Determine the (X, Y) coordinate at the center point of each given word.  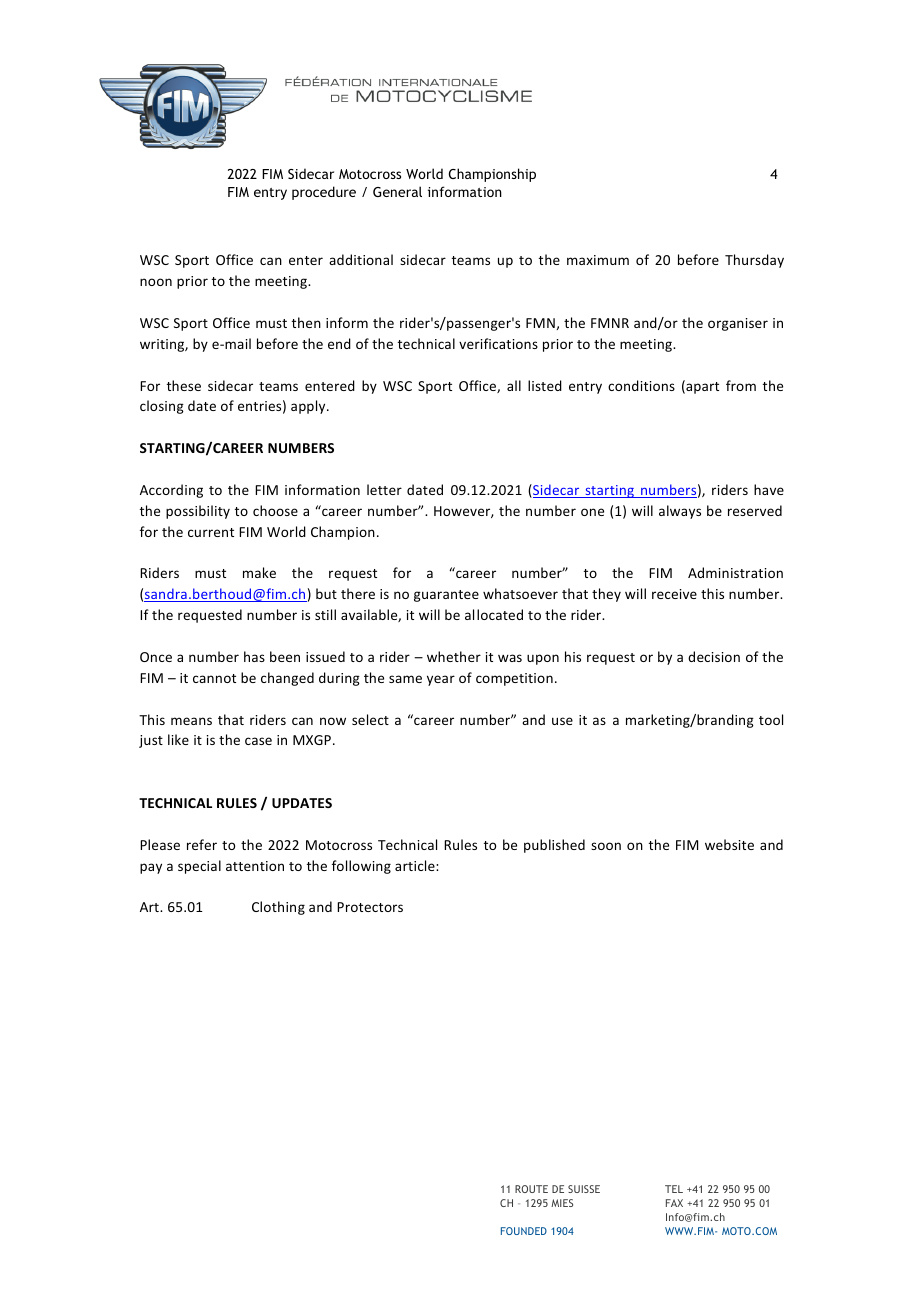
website (729, 844)
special (199, 867)
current (211, 532)
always (680, 512)
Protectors (370, 907)
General (397, 191)
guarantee (446, 596)
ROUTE (531, 1189)
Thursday (754, 261)
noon (156, 282)
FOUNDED (524, 1231)
